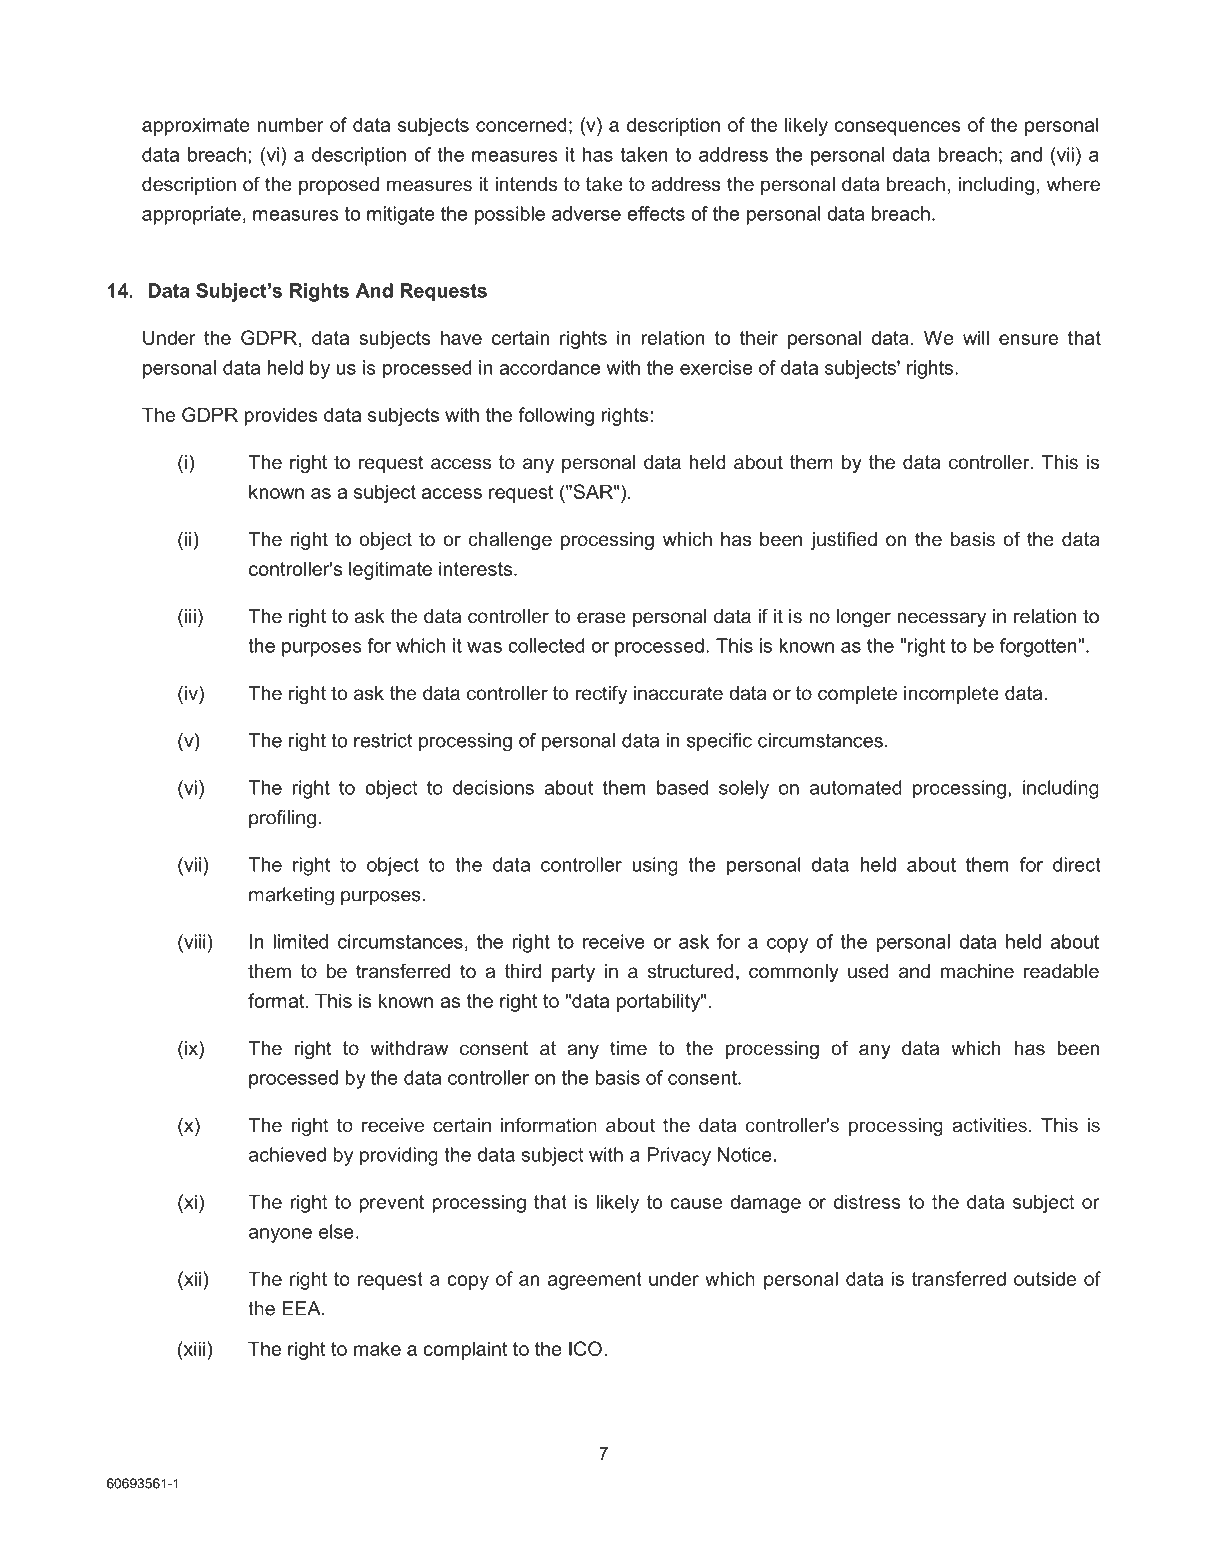  What do you see at coordinates (595, 1281) in the screenshot?
I see `agreement` at bounding box center [595, 1281].
